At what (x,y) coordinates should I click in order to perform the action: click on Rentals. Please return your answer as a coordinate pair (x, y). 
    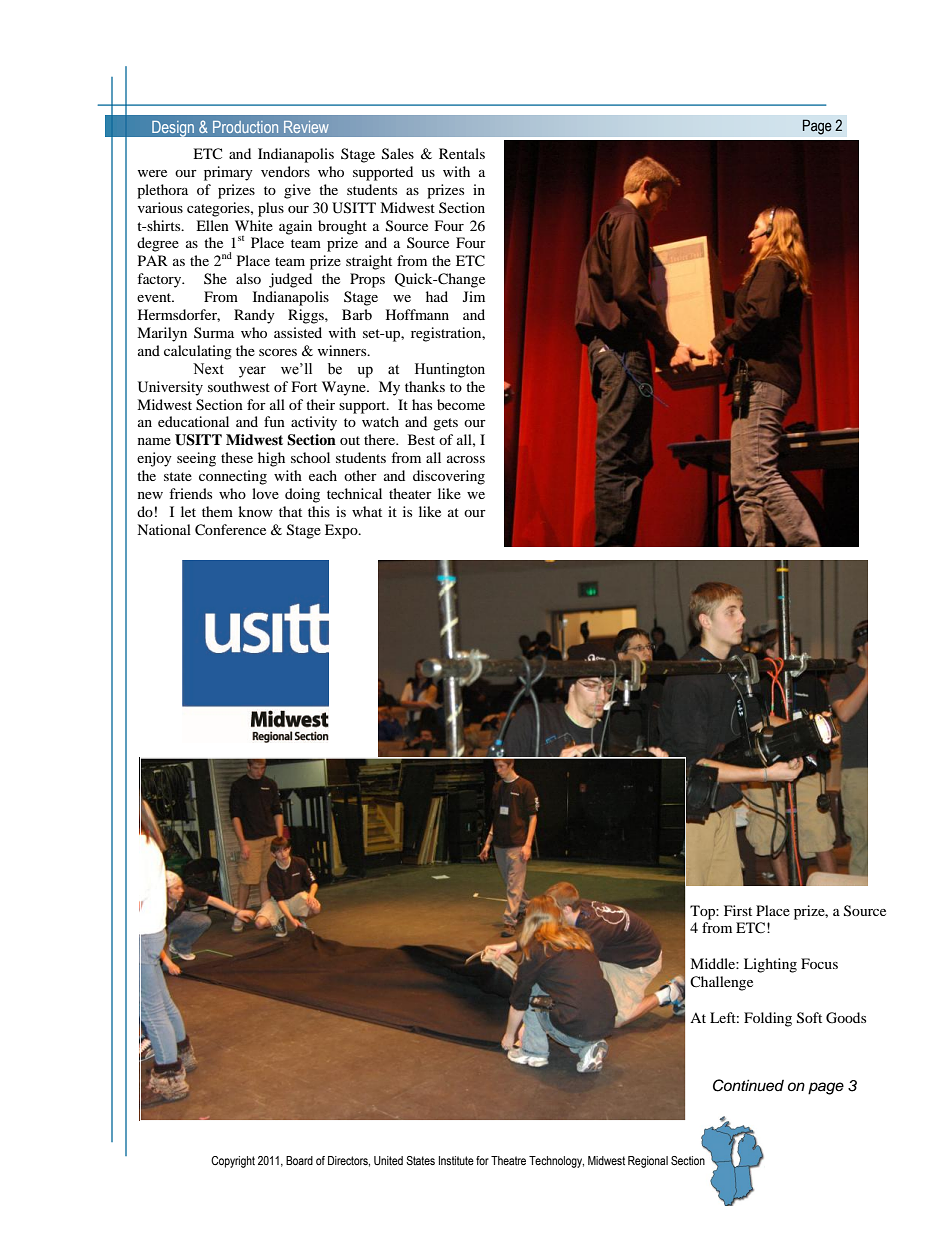
    Looking at the image, I should click on (462, 153).
